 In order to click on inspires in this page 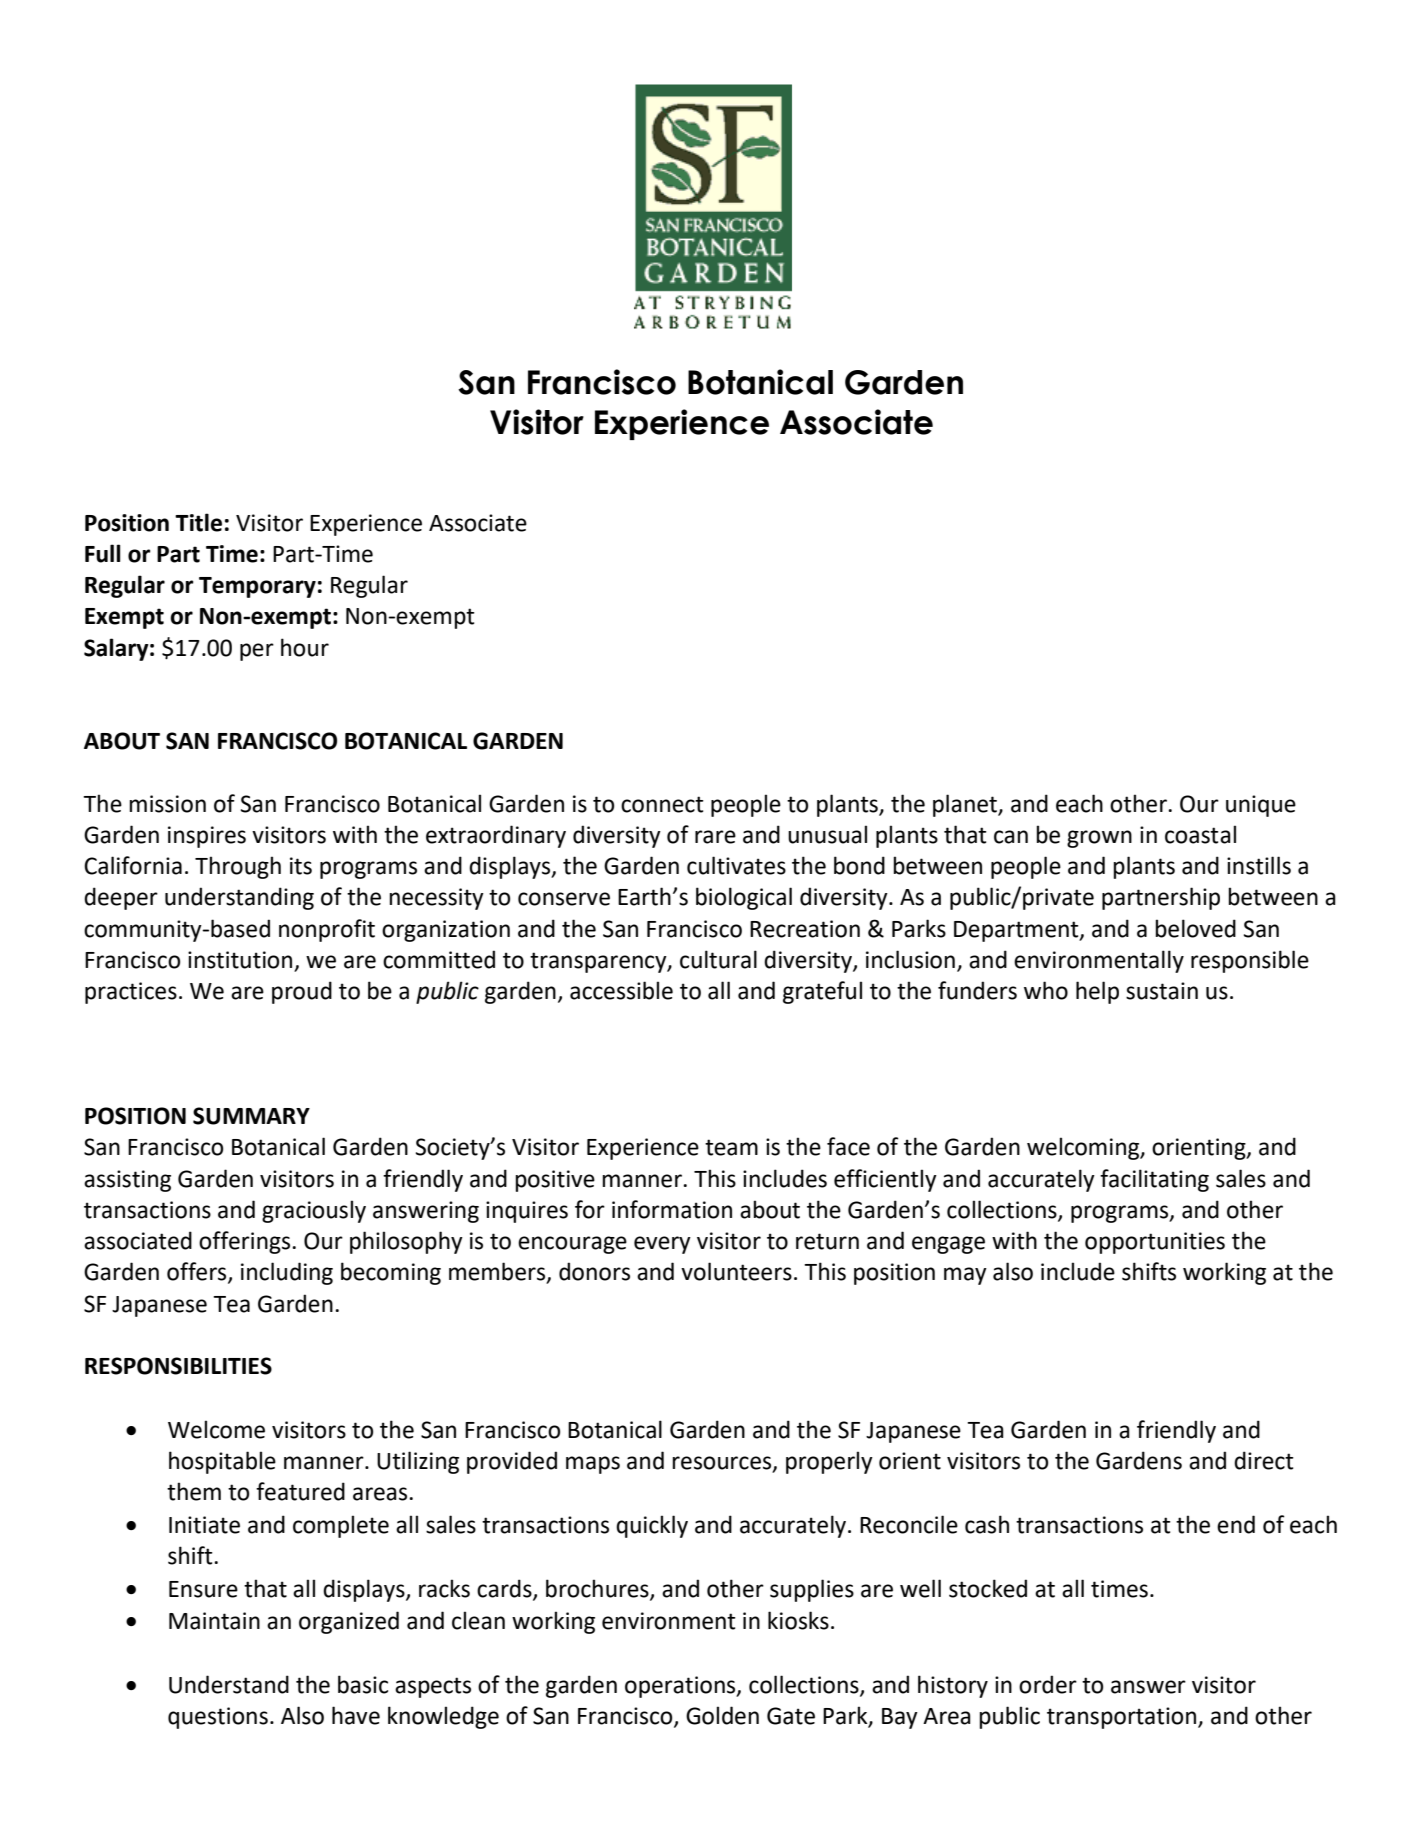, I will do `click(207, 837)`.
